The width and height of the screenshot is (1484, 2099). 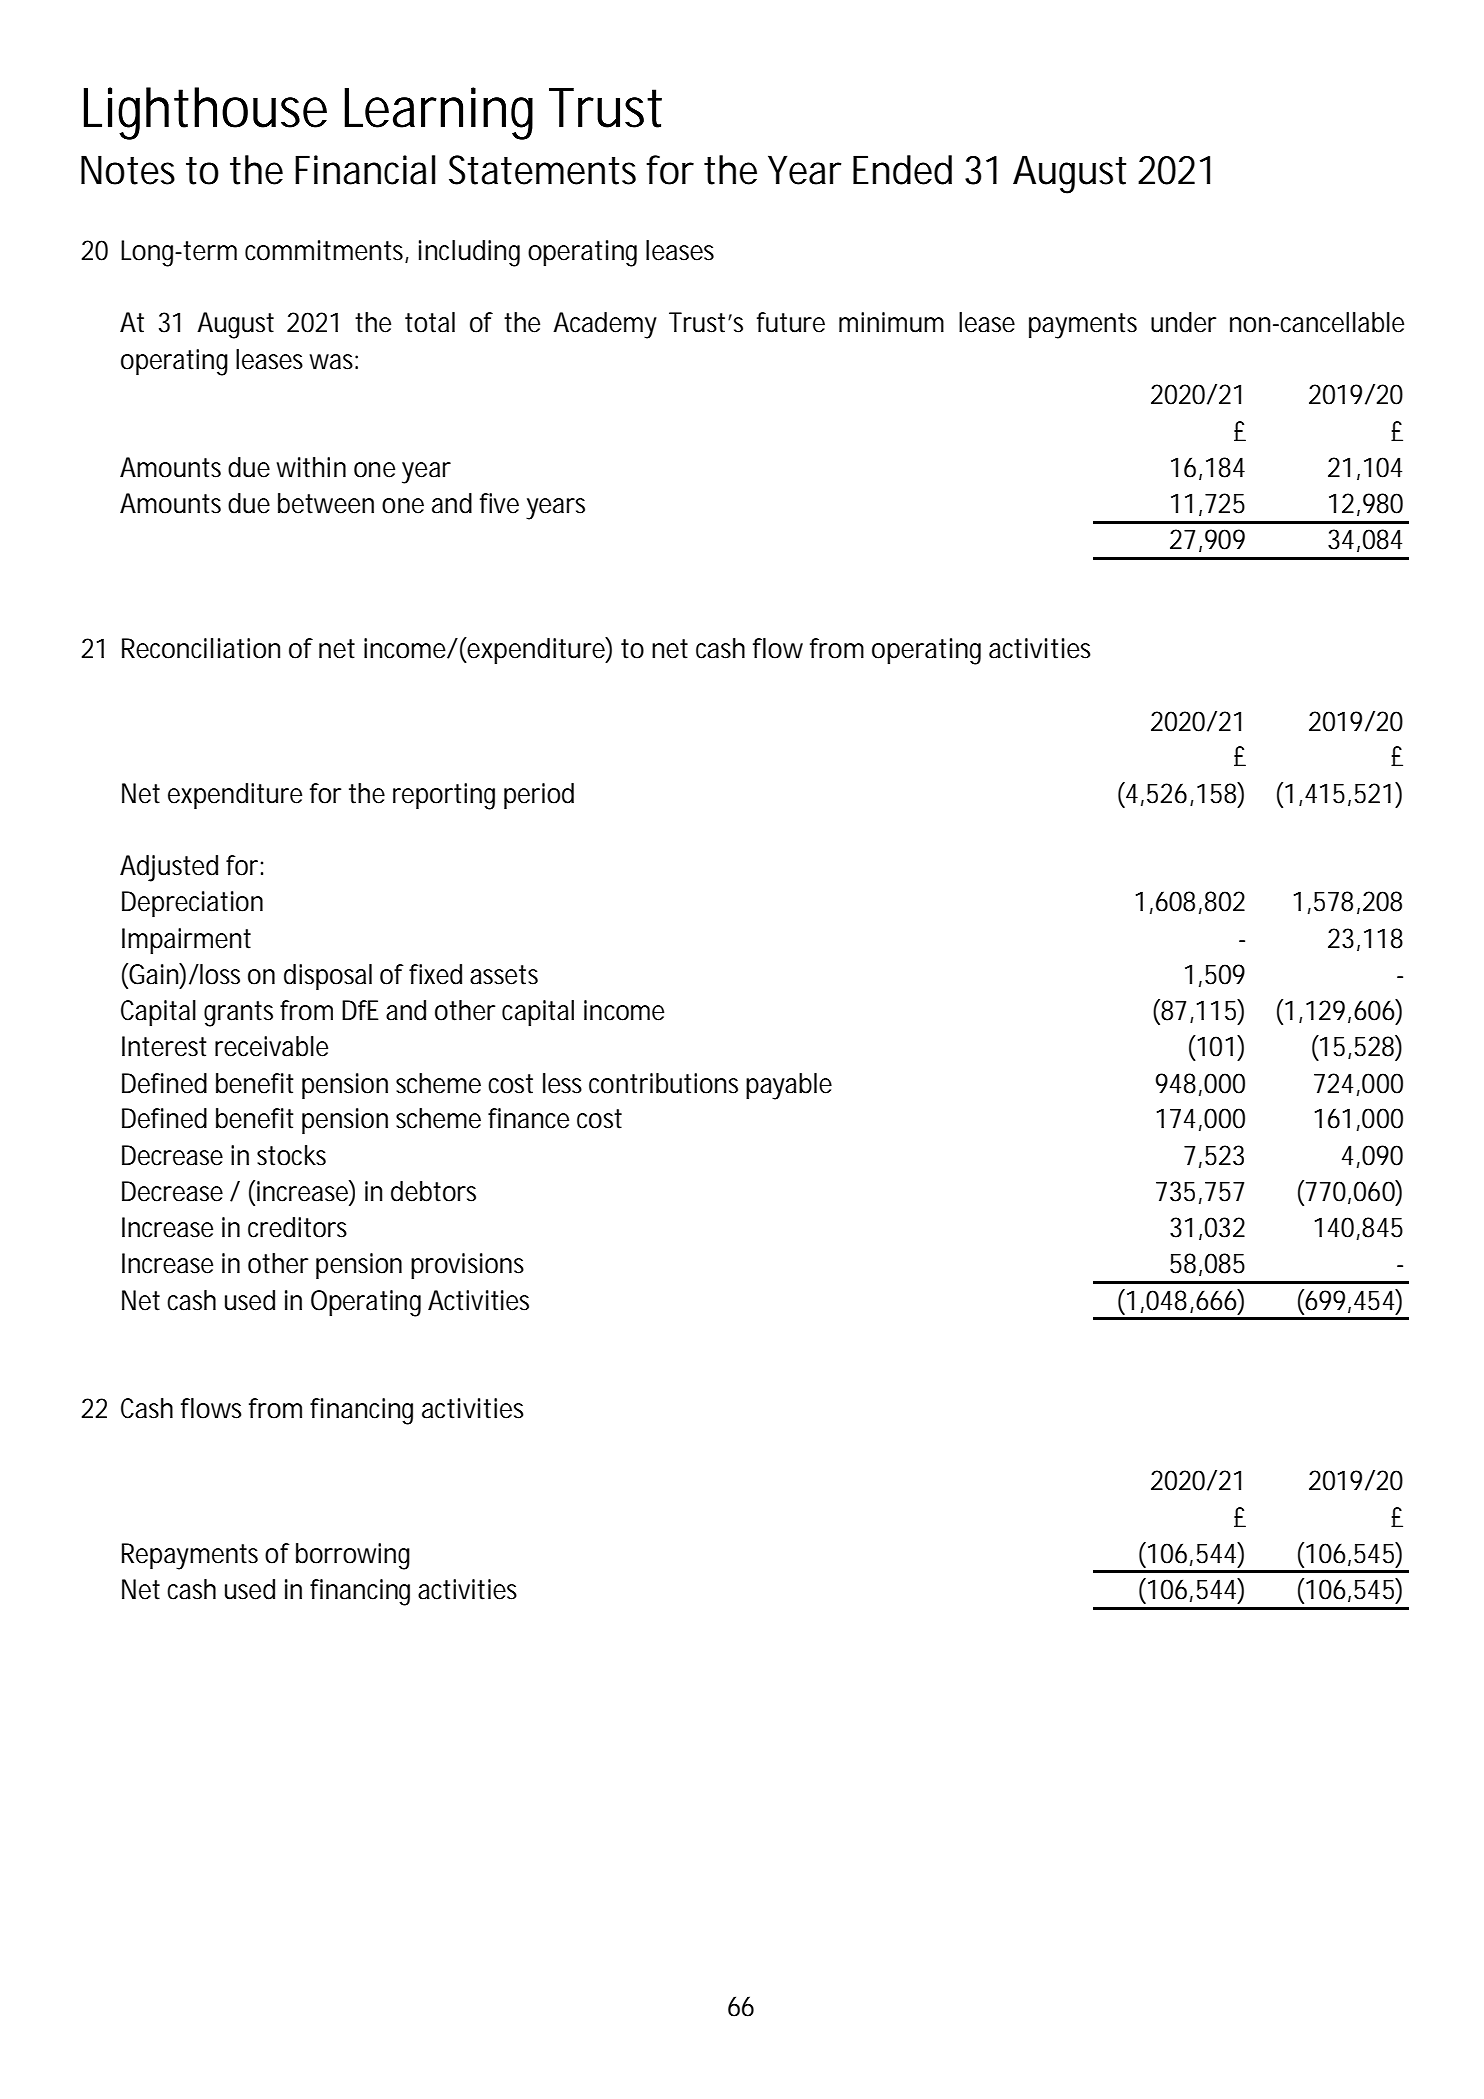 What do you see at coordinates (605, 325) in the screenshot?
I see `Academy` at bounding box center [605, 325].
